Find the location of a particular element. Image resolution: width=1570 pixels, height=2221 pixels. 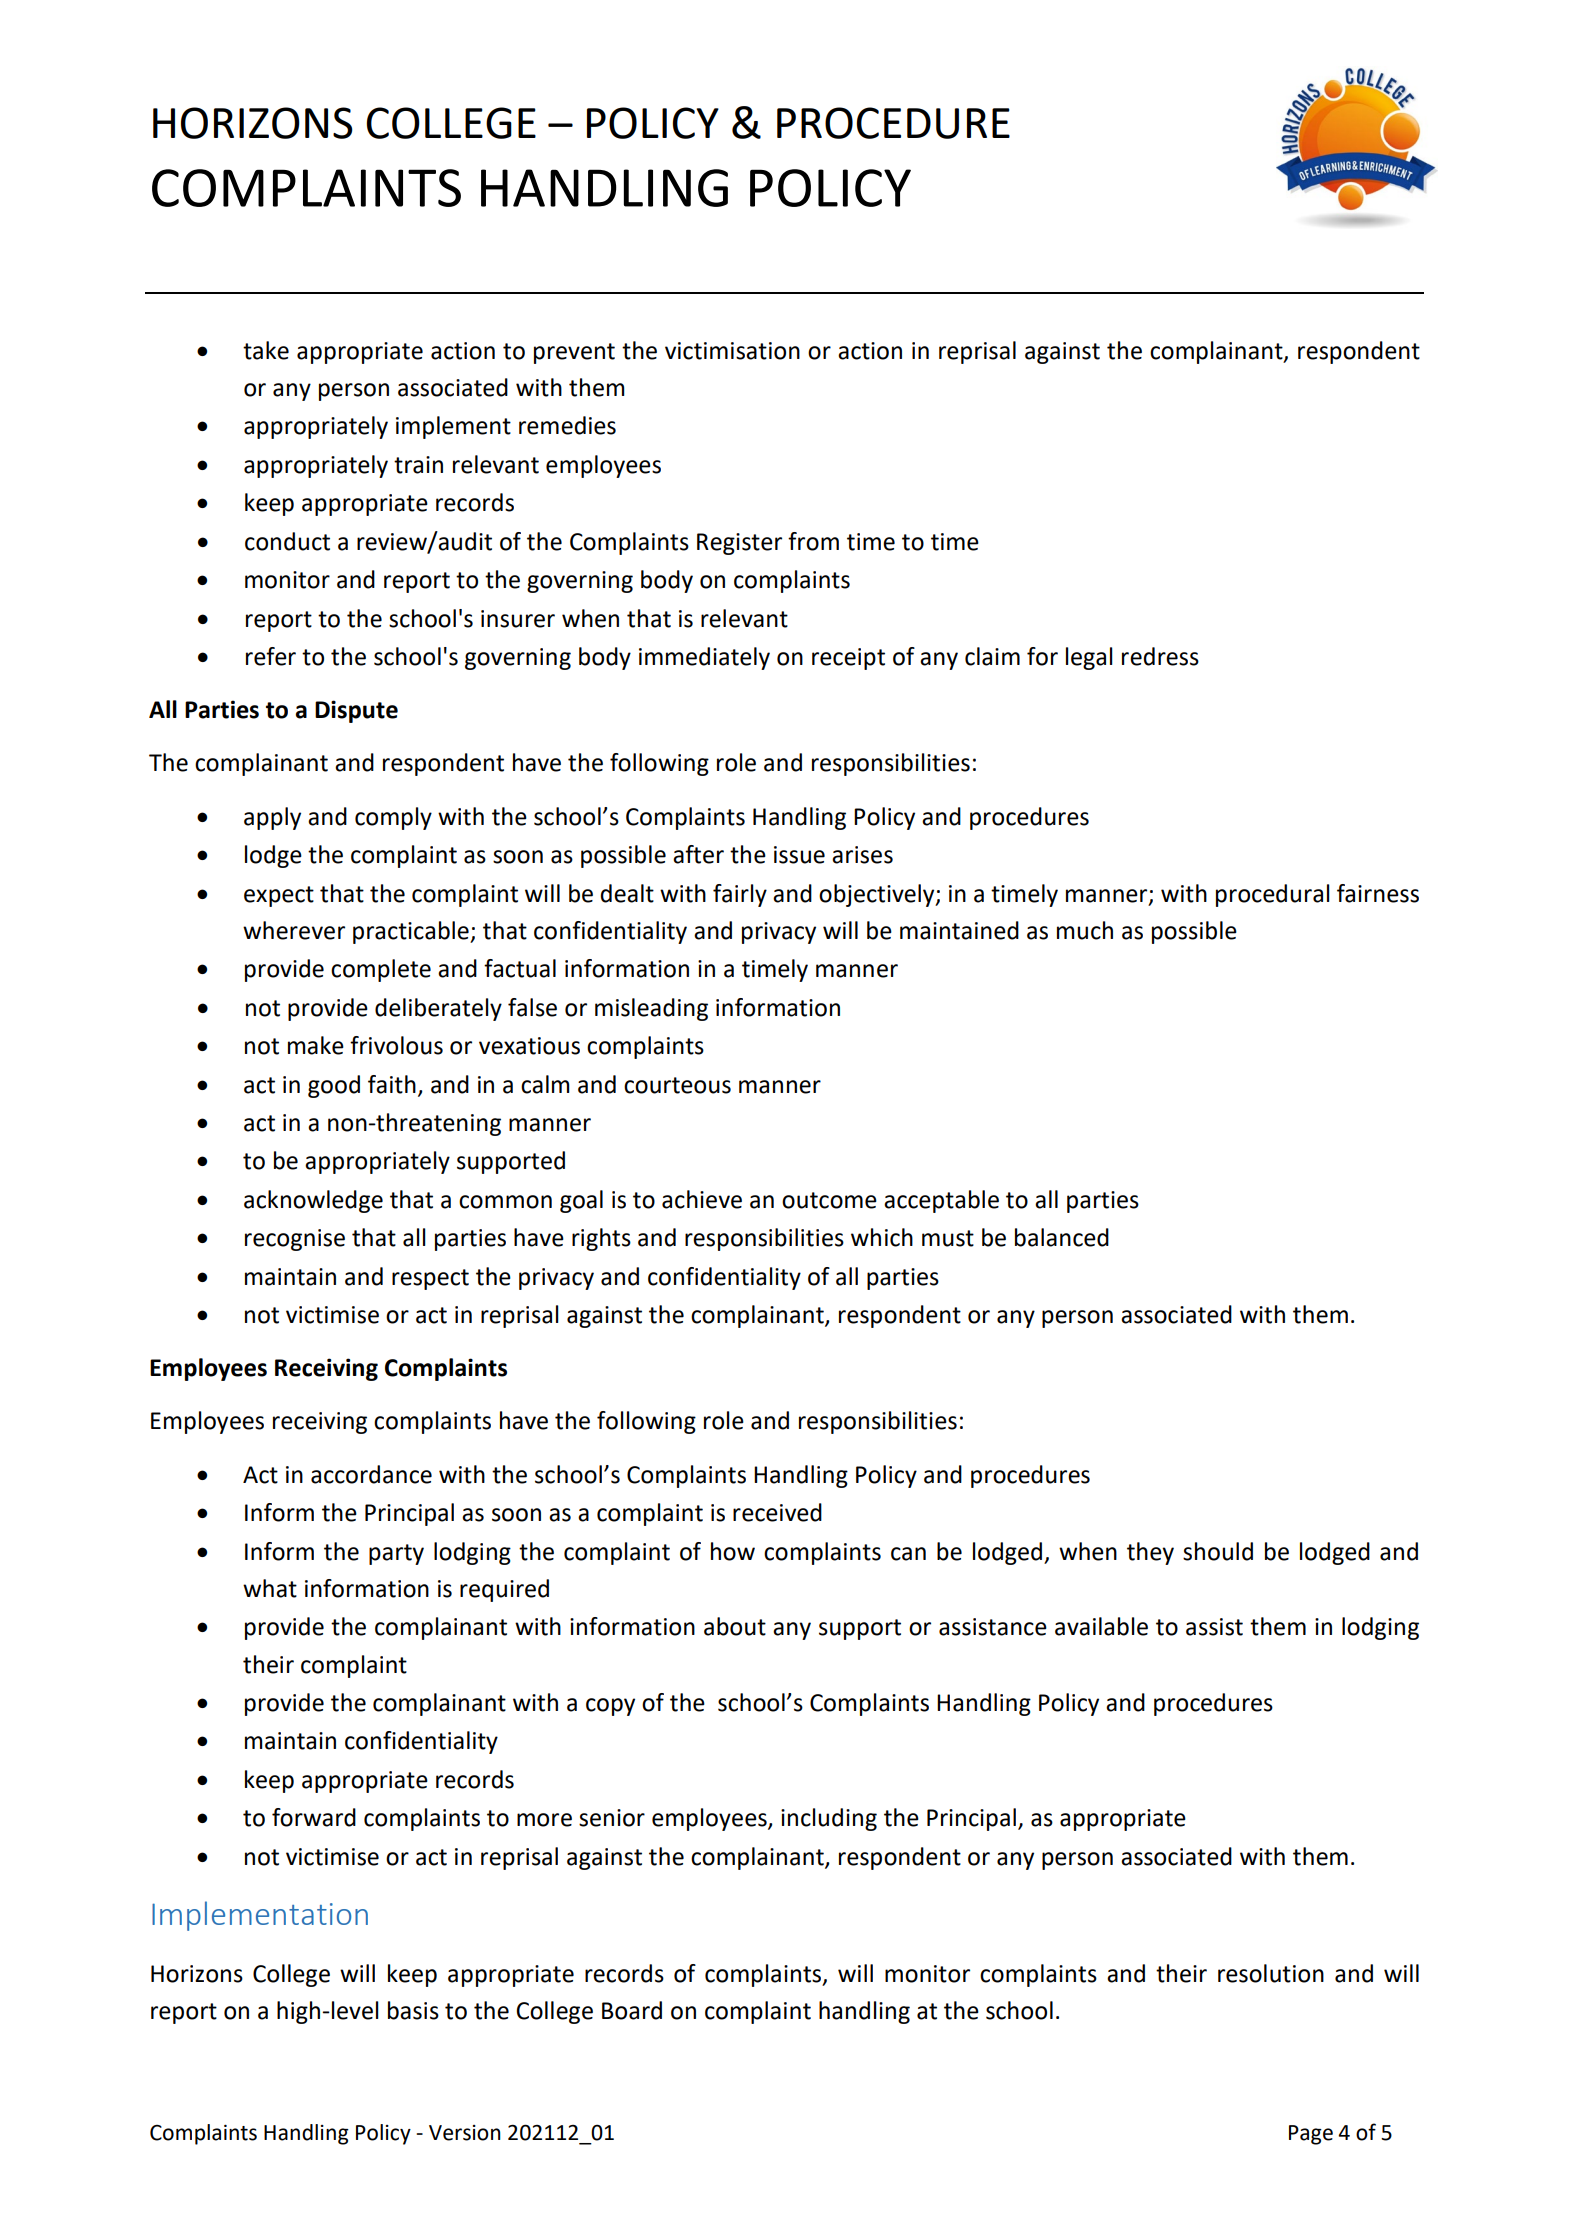

from is located at coordinates (813, 541).
